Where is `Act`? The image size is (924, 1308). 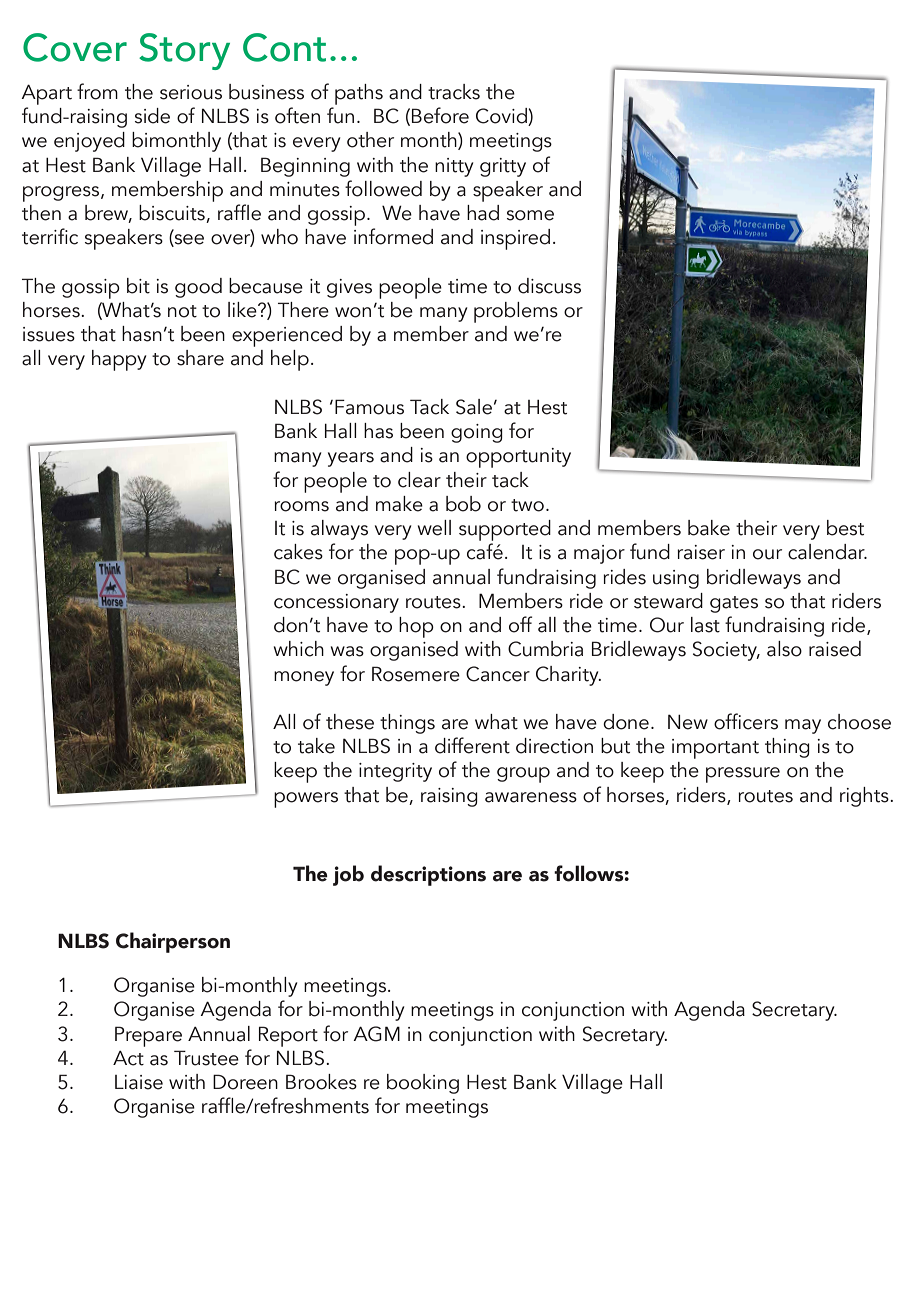
Act is located at coordinates (128, 1058).
